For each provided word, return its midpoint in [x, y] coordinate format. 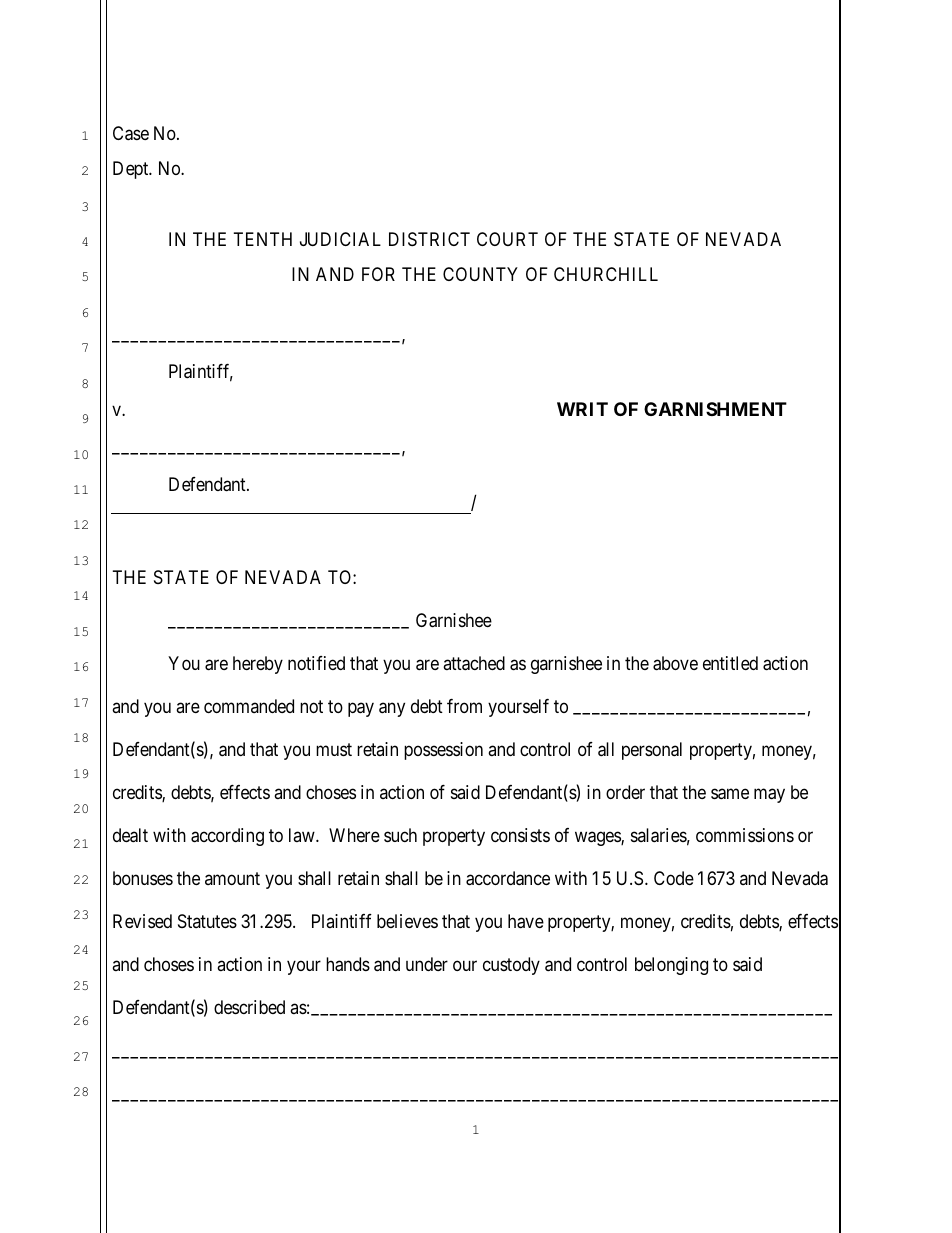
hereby [258, 665]
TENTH [263, 239]
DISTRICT [429, 239]
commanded [249, 706]
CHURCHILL [606, 274]
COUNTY [480, 274]
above [675, 663]
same [730, 794]
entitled [730, 663]
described [249, 1007]
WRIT [582, 409]
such [400, 835]
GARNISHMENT [715, 409]
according [227, 837]
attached [474, 663]
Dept [132, 170]
